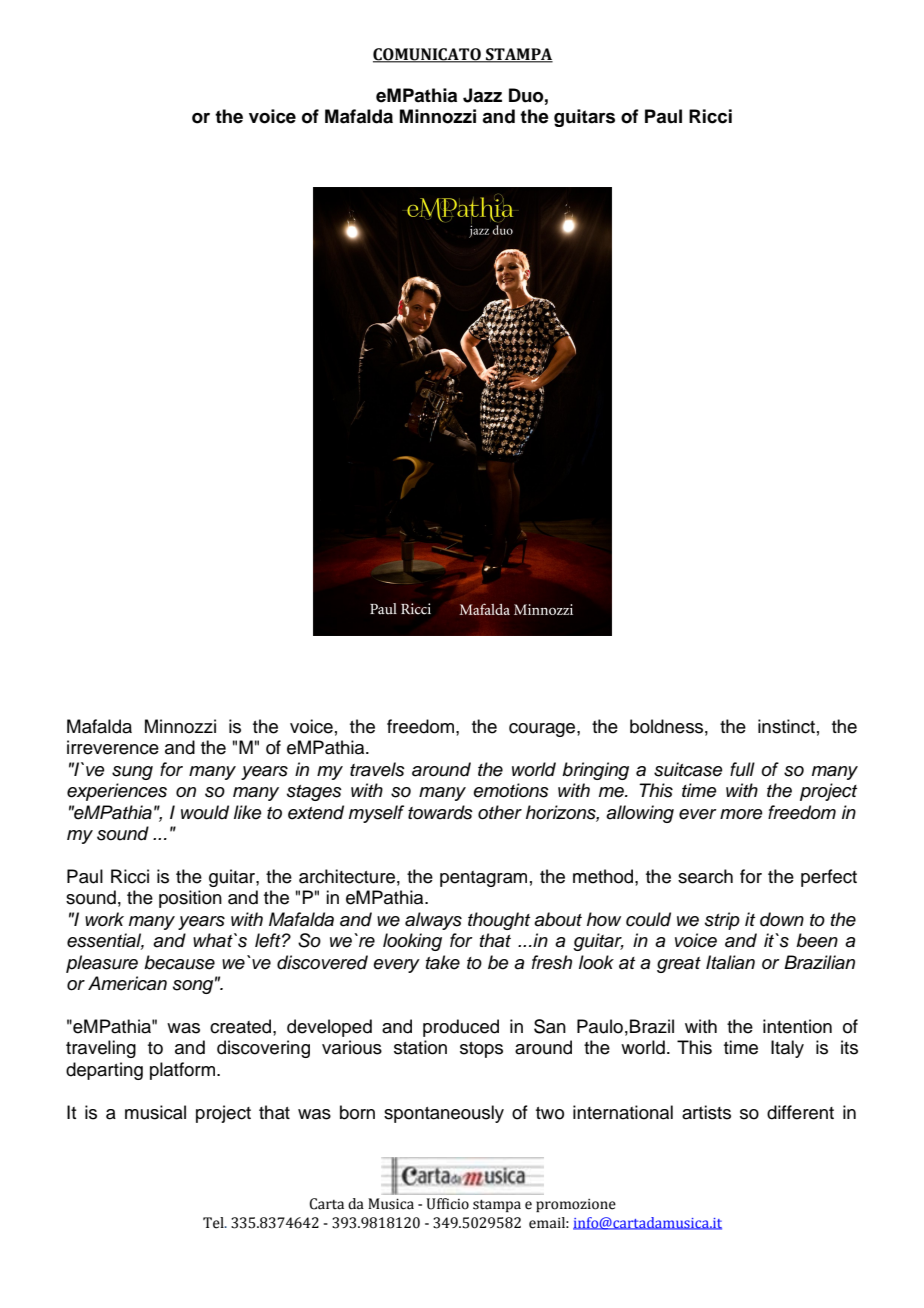  What do you see at coordinates (782, 919) in the screenshot?
I see `down` at bounding box center [782, 919].
